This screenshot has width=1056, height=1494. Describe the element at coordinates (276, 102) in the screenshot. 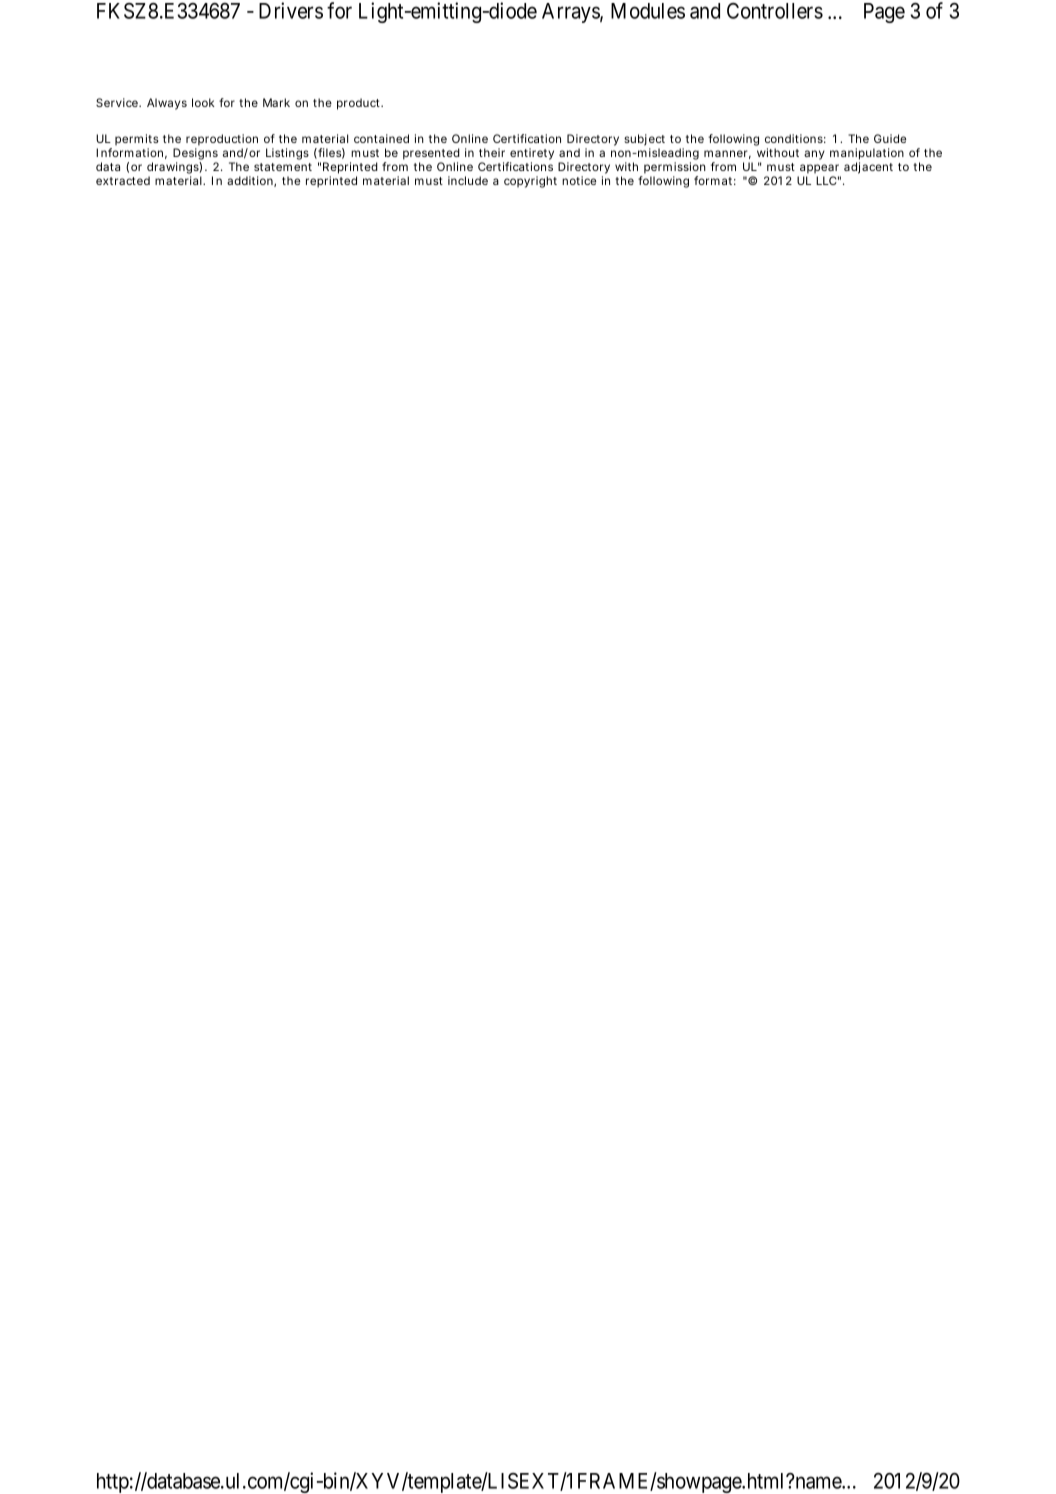

I see `Mark` at that location.
